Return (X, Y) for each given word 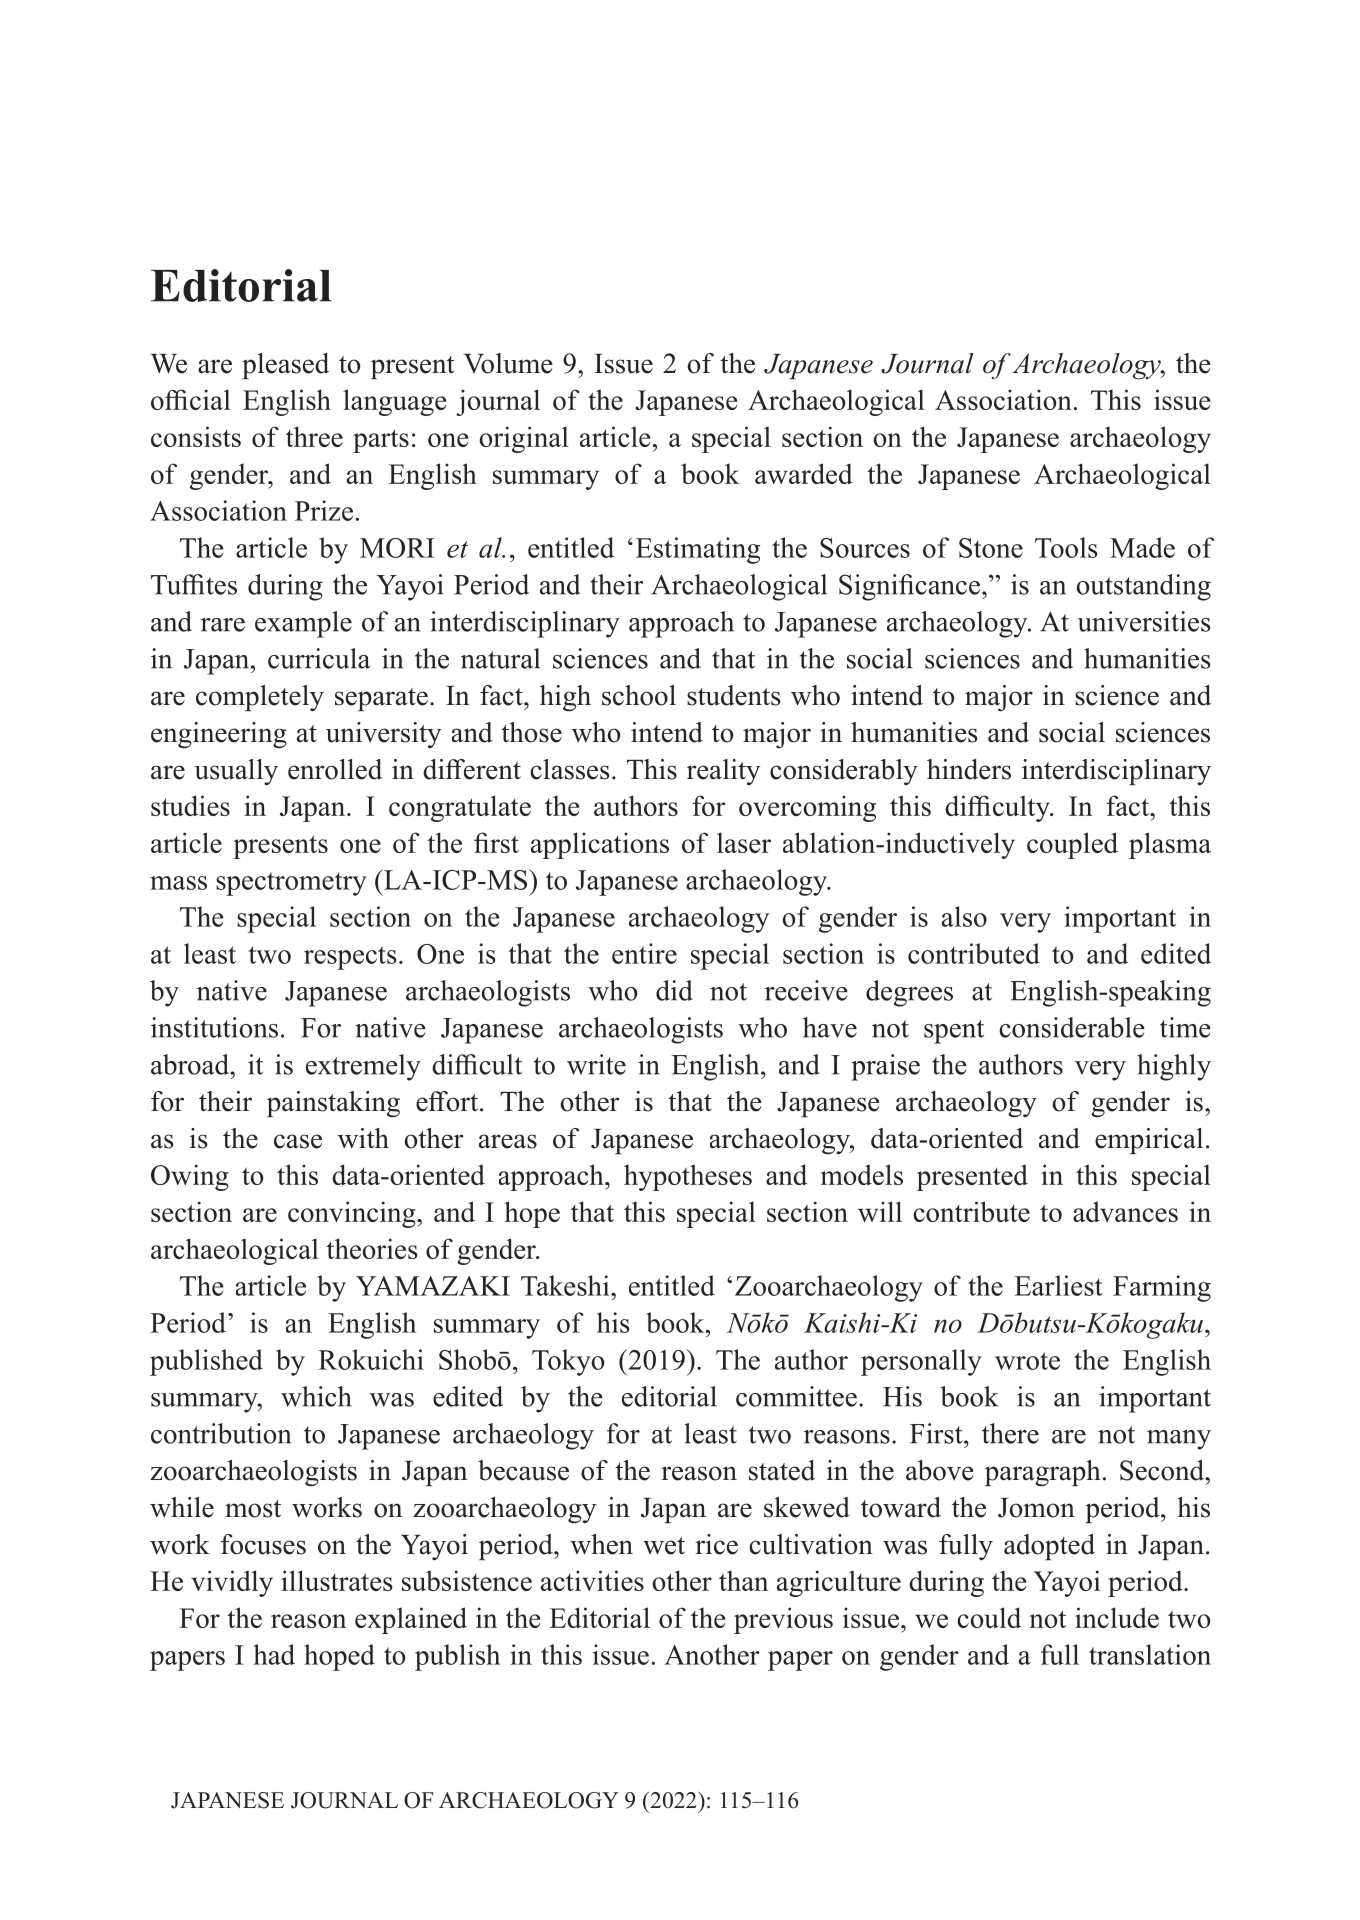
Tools (1066, 547)
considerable (1072, 1027)
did (674, 990)
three (314, 436)
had (274, 1654)
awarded (804, 473)
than (743, 1580)
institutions (214, 1027)
